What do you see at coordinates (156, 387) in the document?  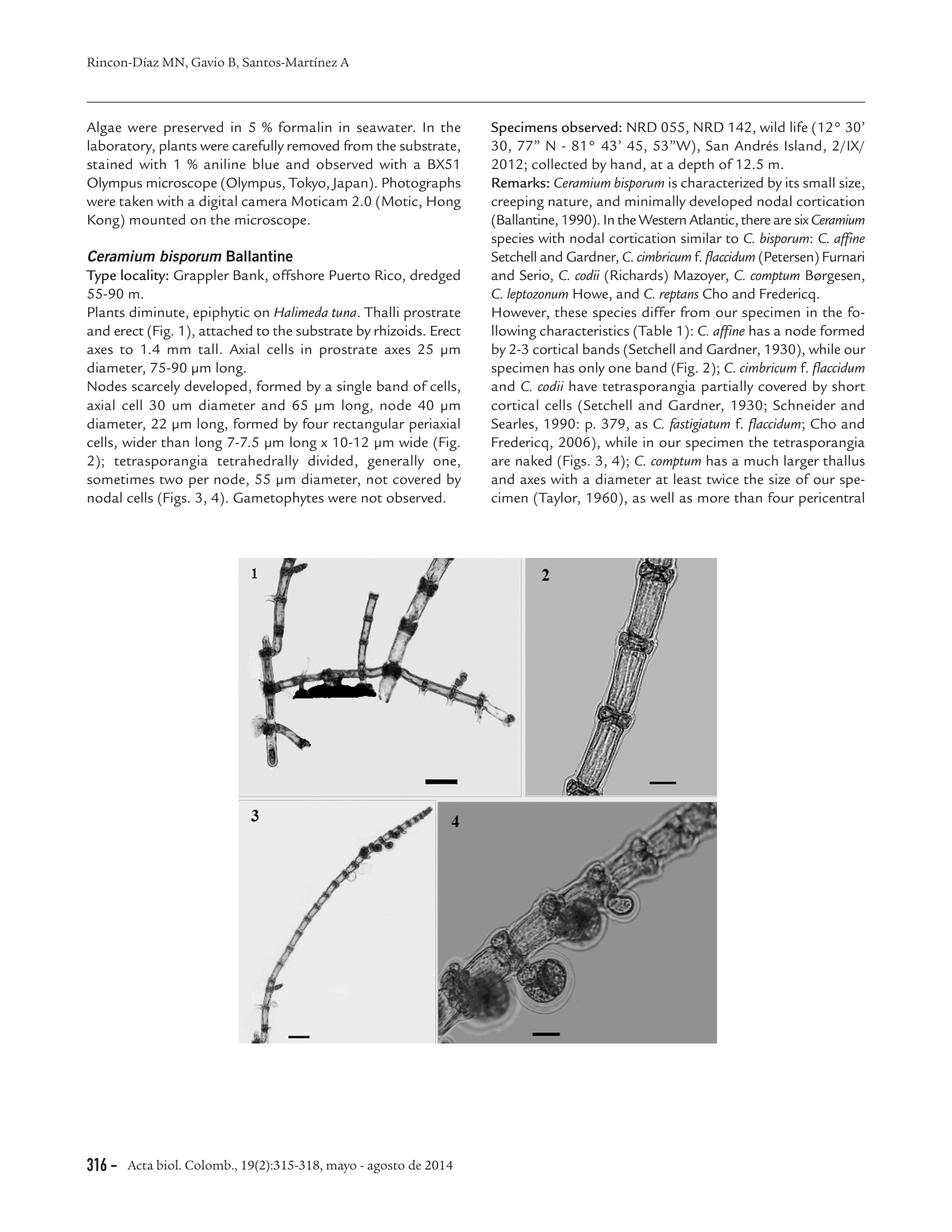 I see `scarcely` at bounding box center [156, 387].
